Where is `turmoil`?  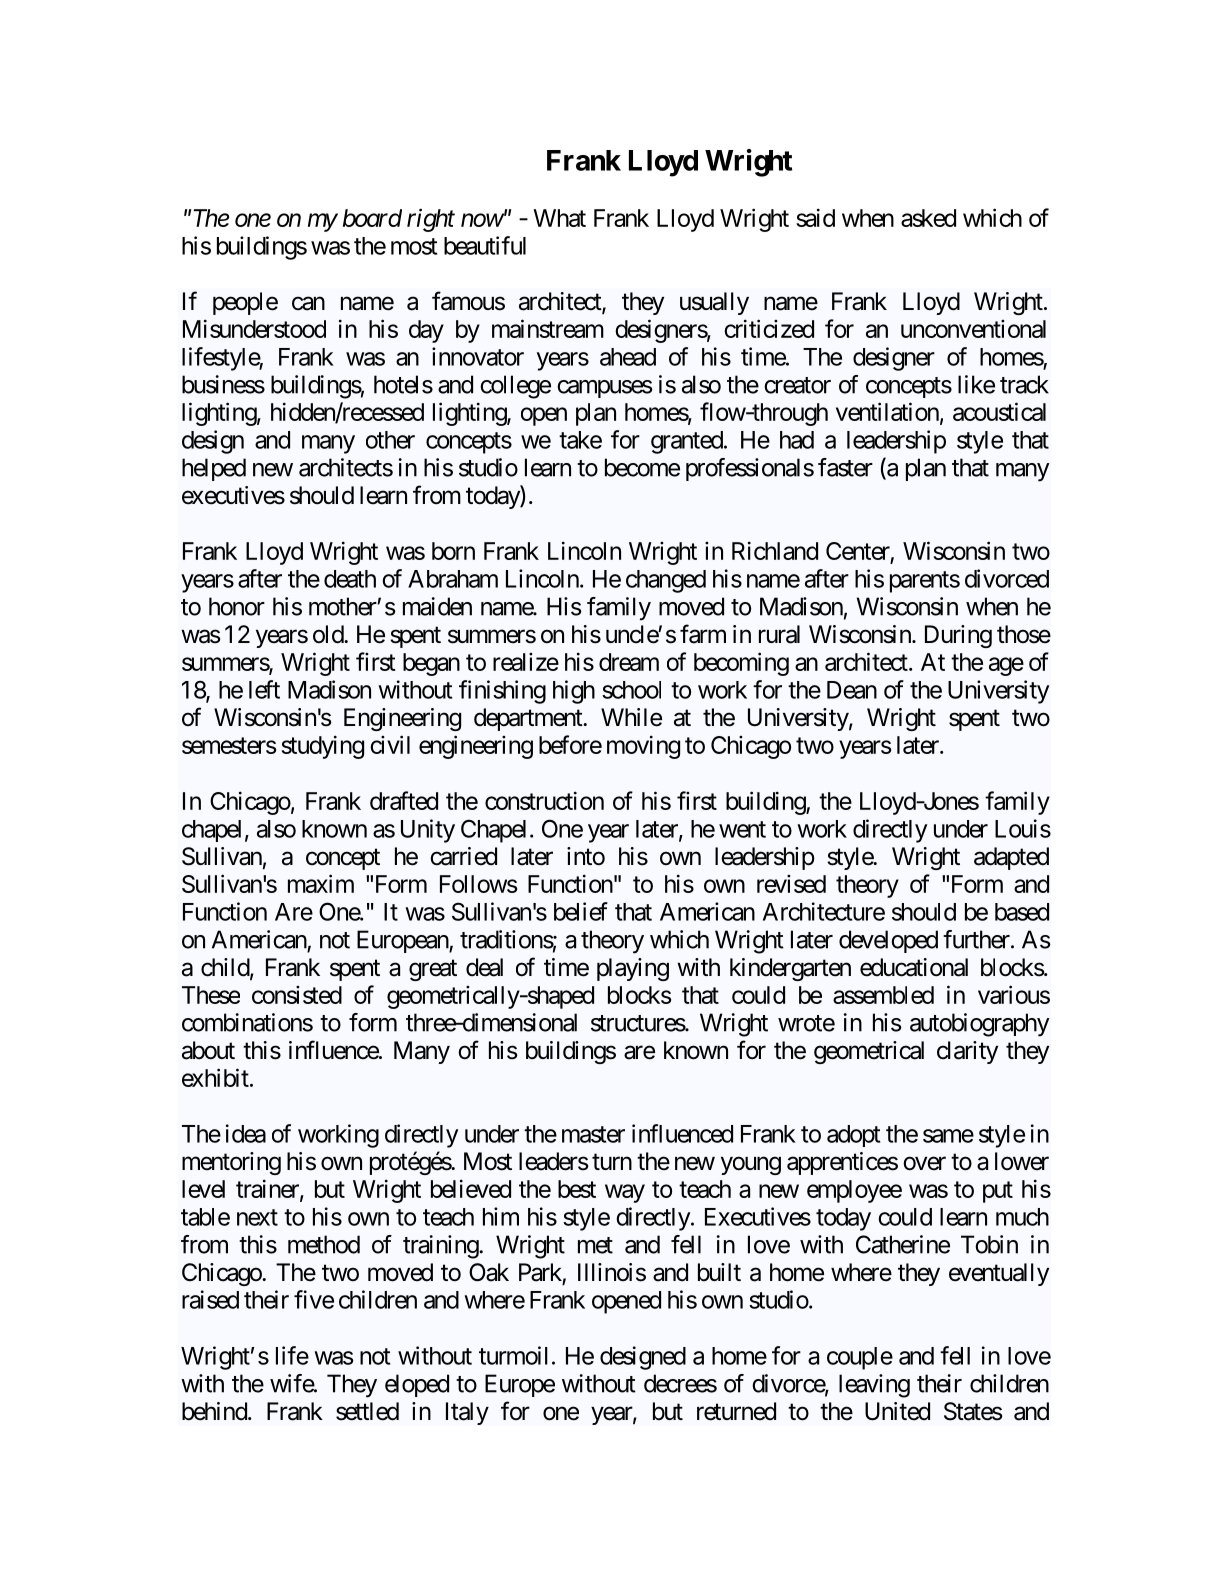
turmoil is located at coordinates (513, 1355).
